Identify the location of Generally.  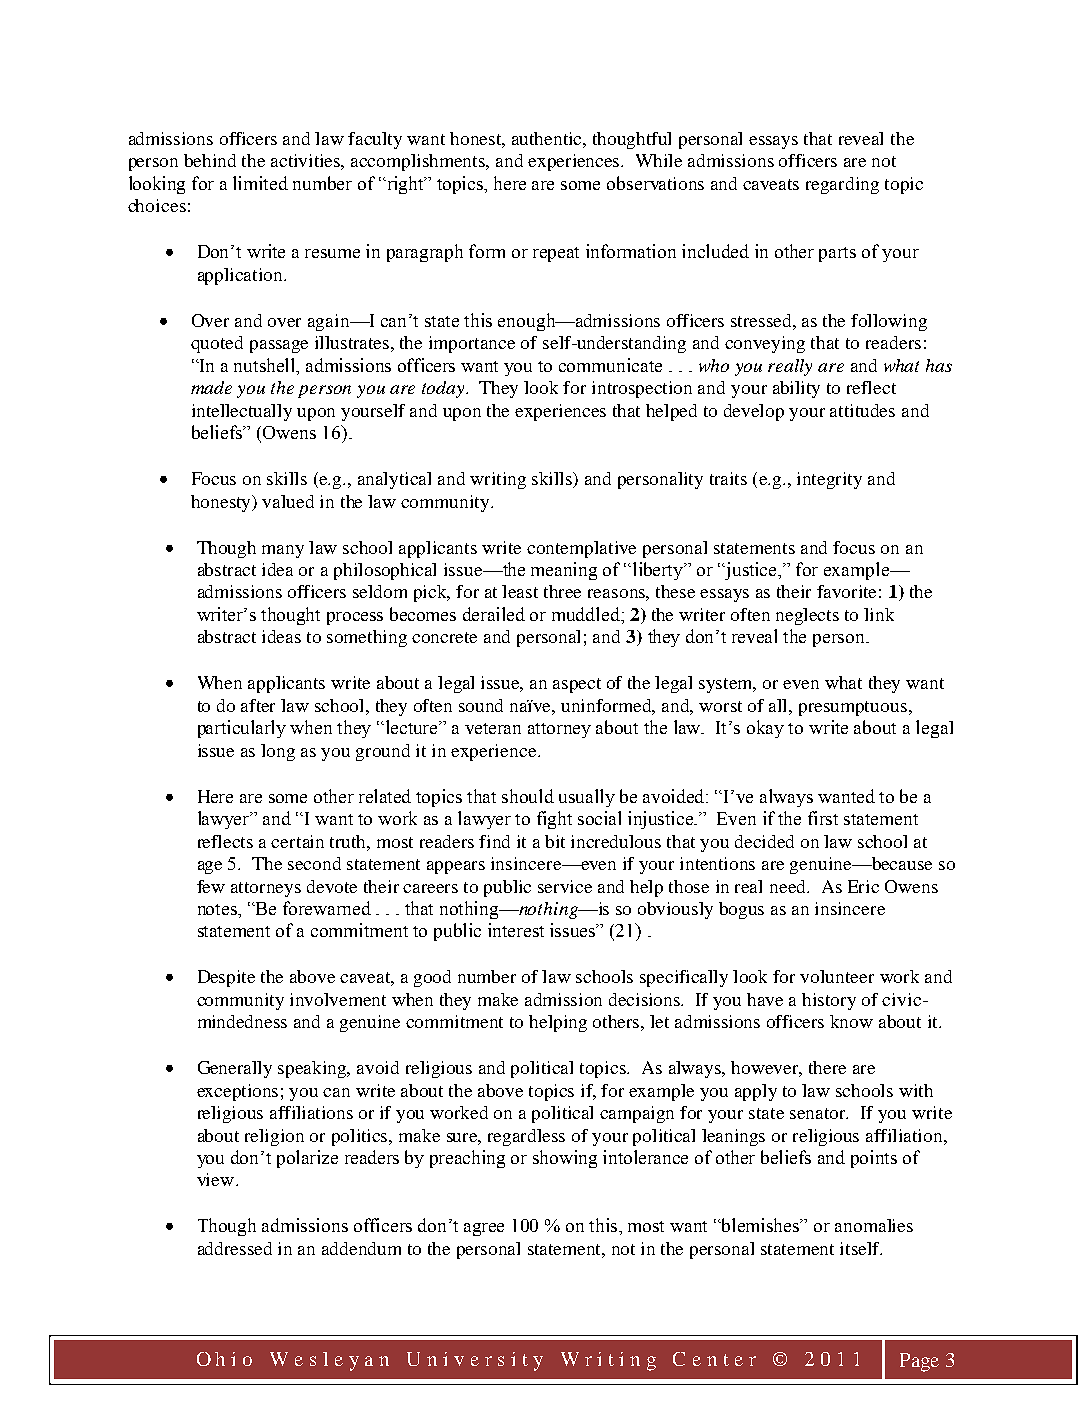
(235, 1069).
